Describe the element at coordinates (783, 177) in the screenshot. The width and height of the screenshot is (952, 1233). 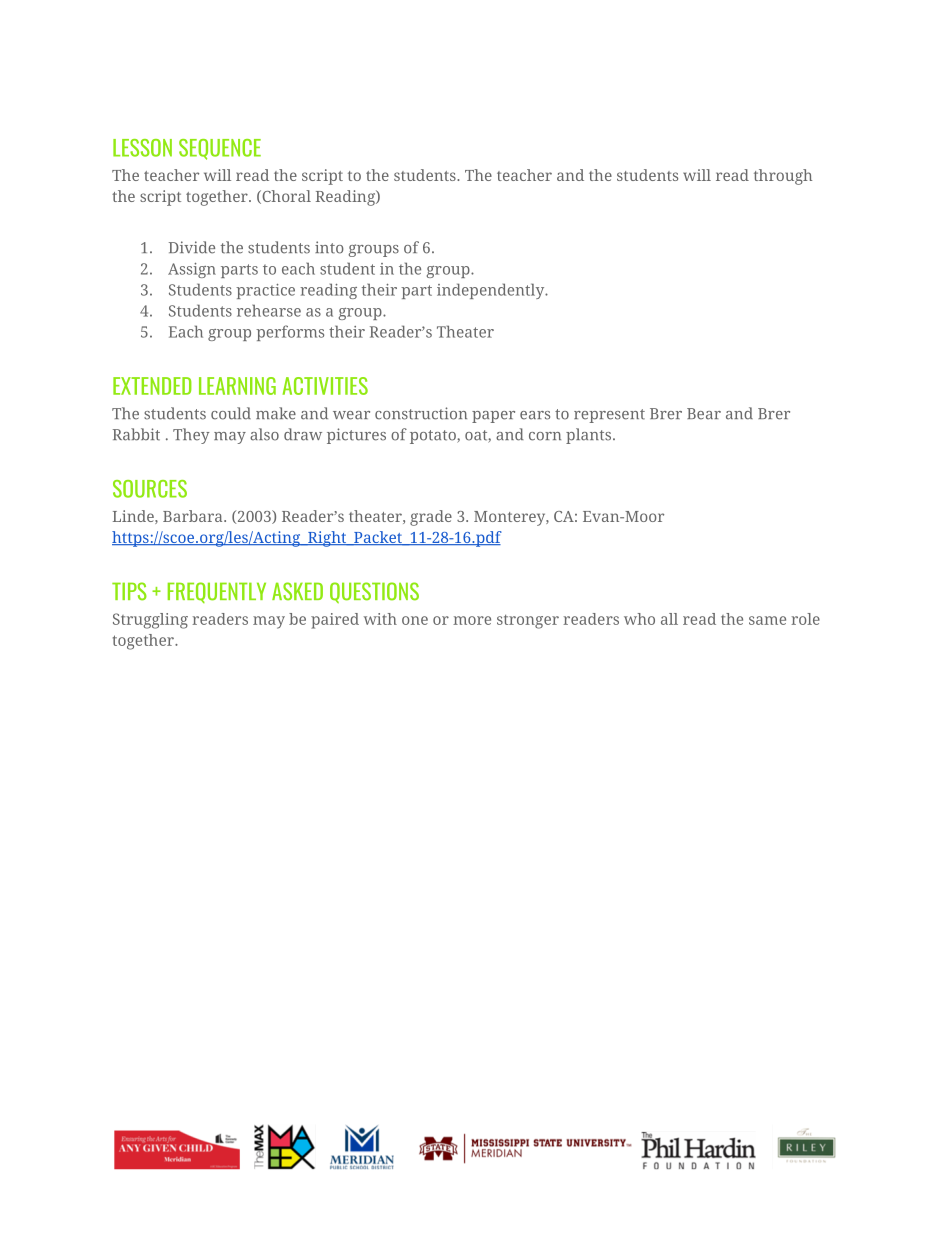
I see `through` at that location.
